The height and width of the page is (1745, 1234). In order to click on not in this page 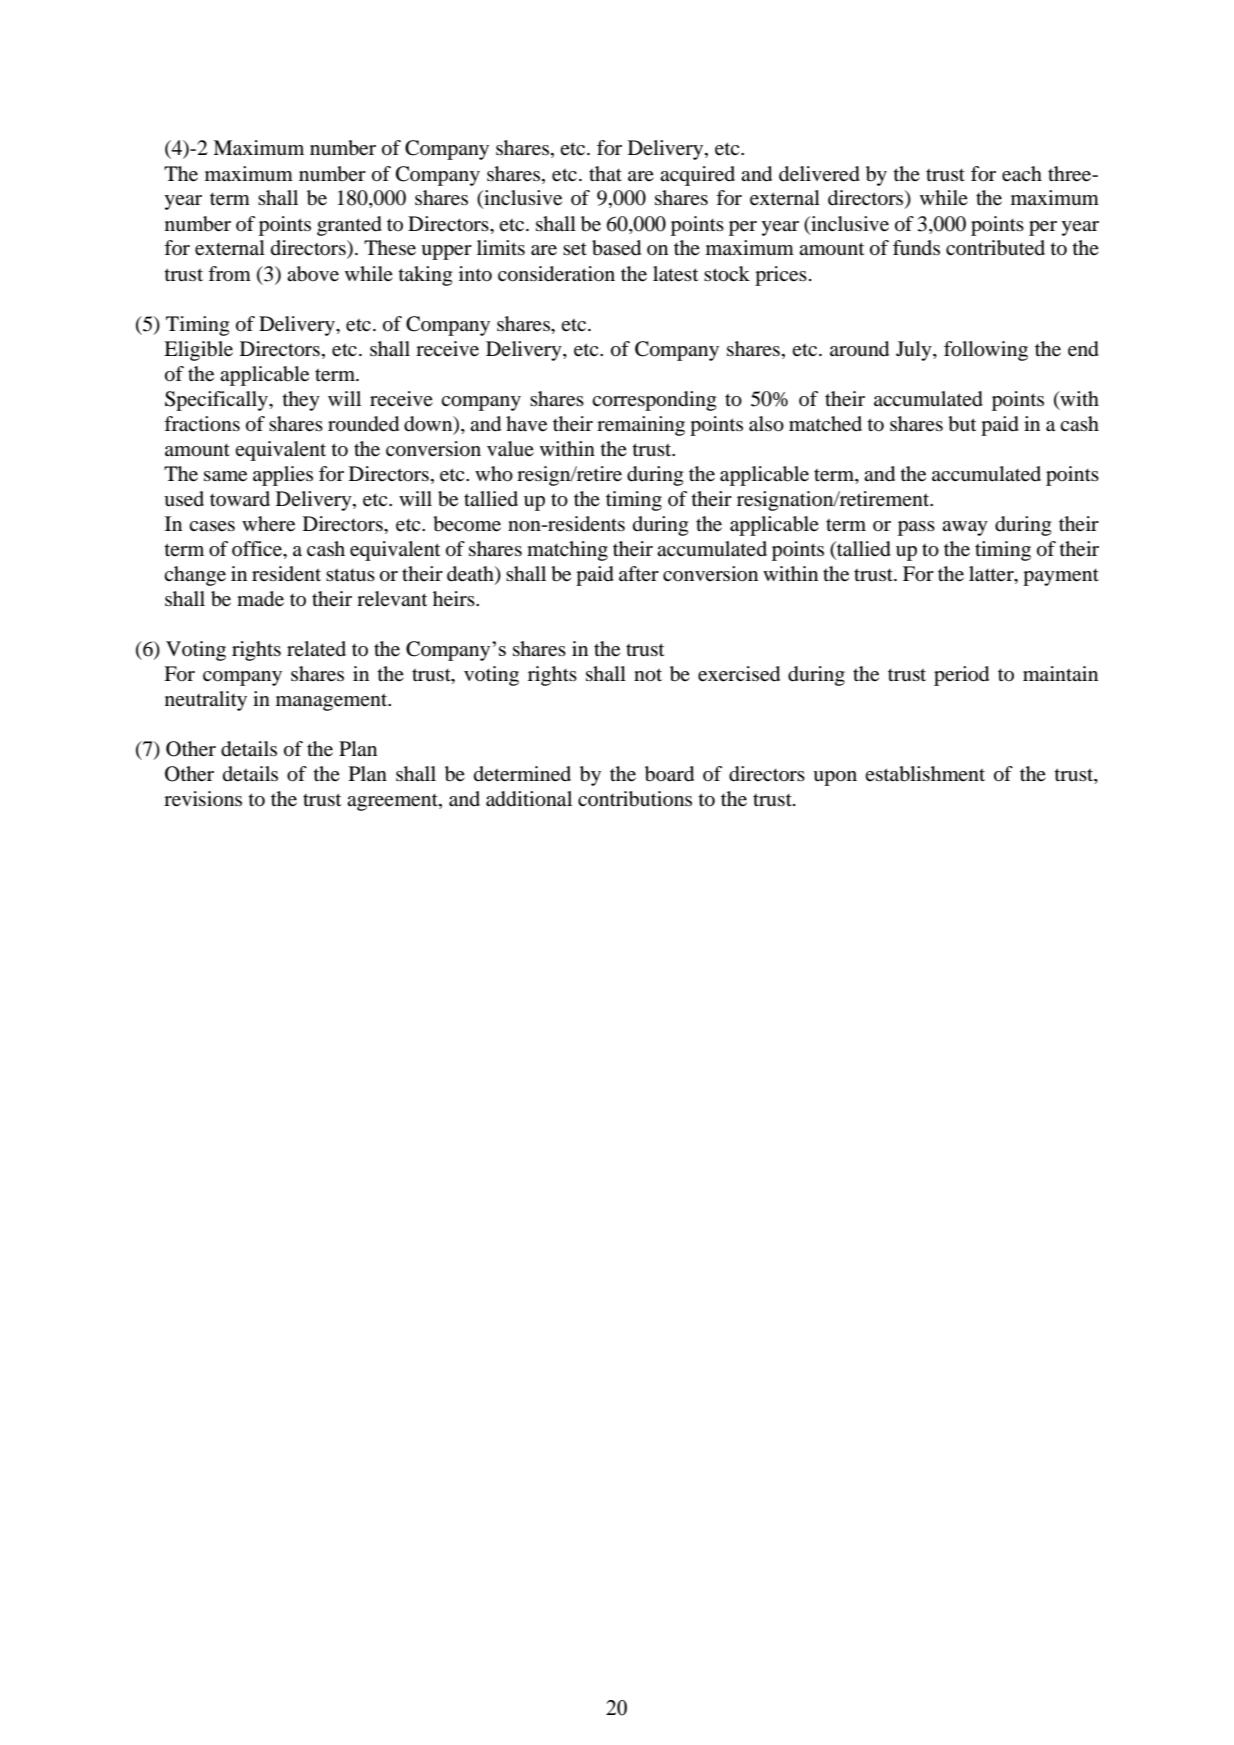, I will do `click(648, 675)`.
